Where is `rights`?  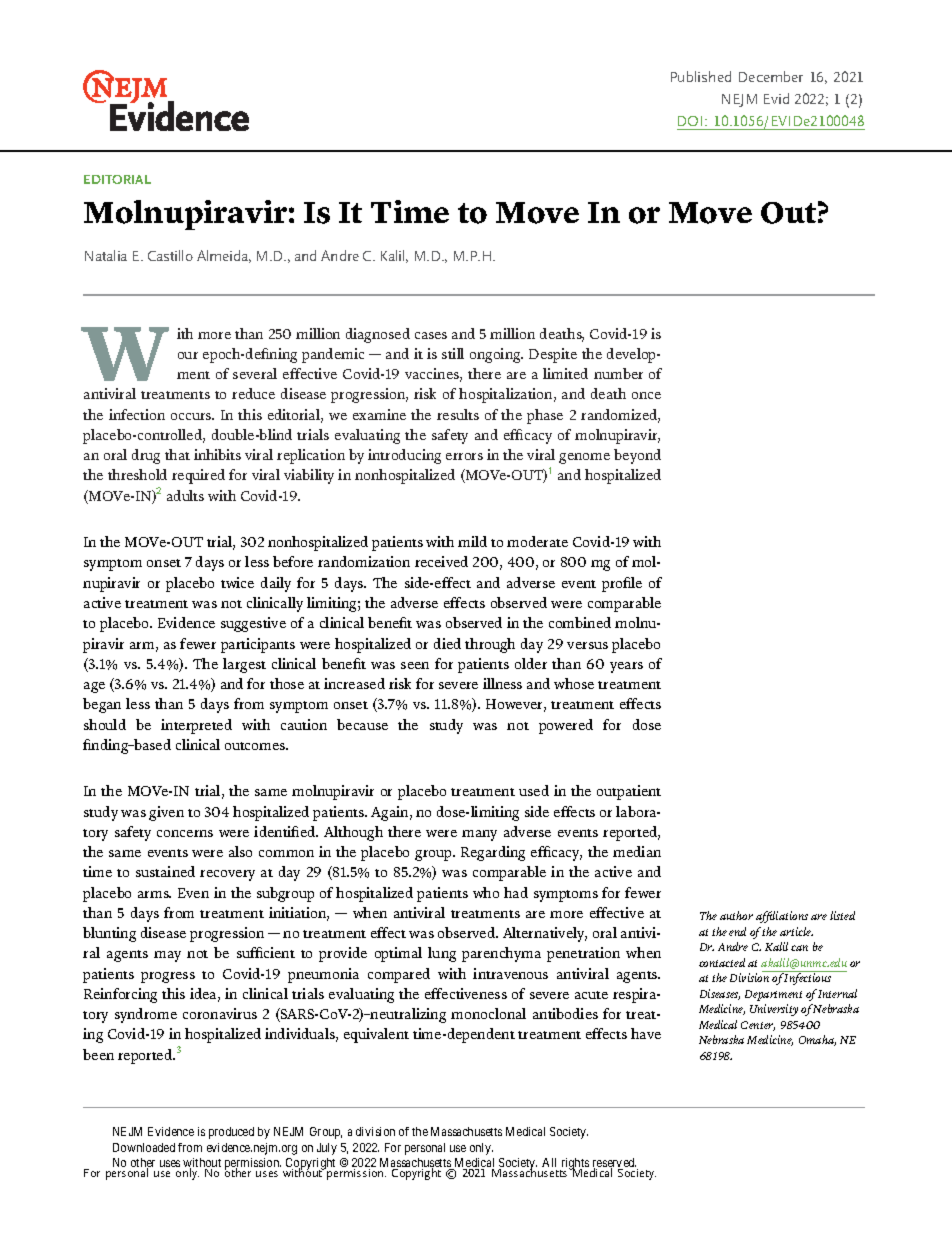
rights is located at coordinates (575, 1165).
